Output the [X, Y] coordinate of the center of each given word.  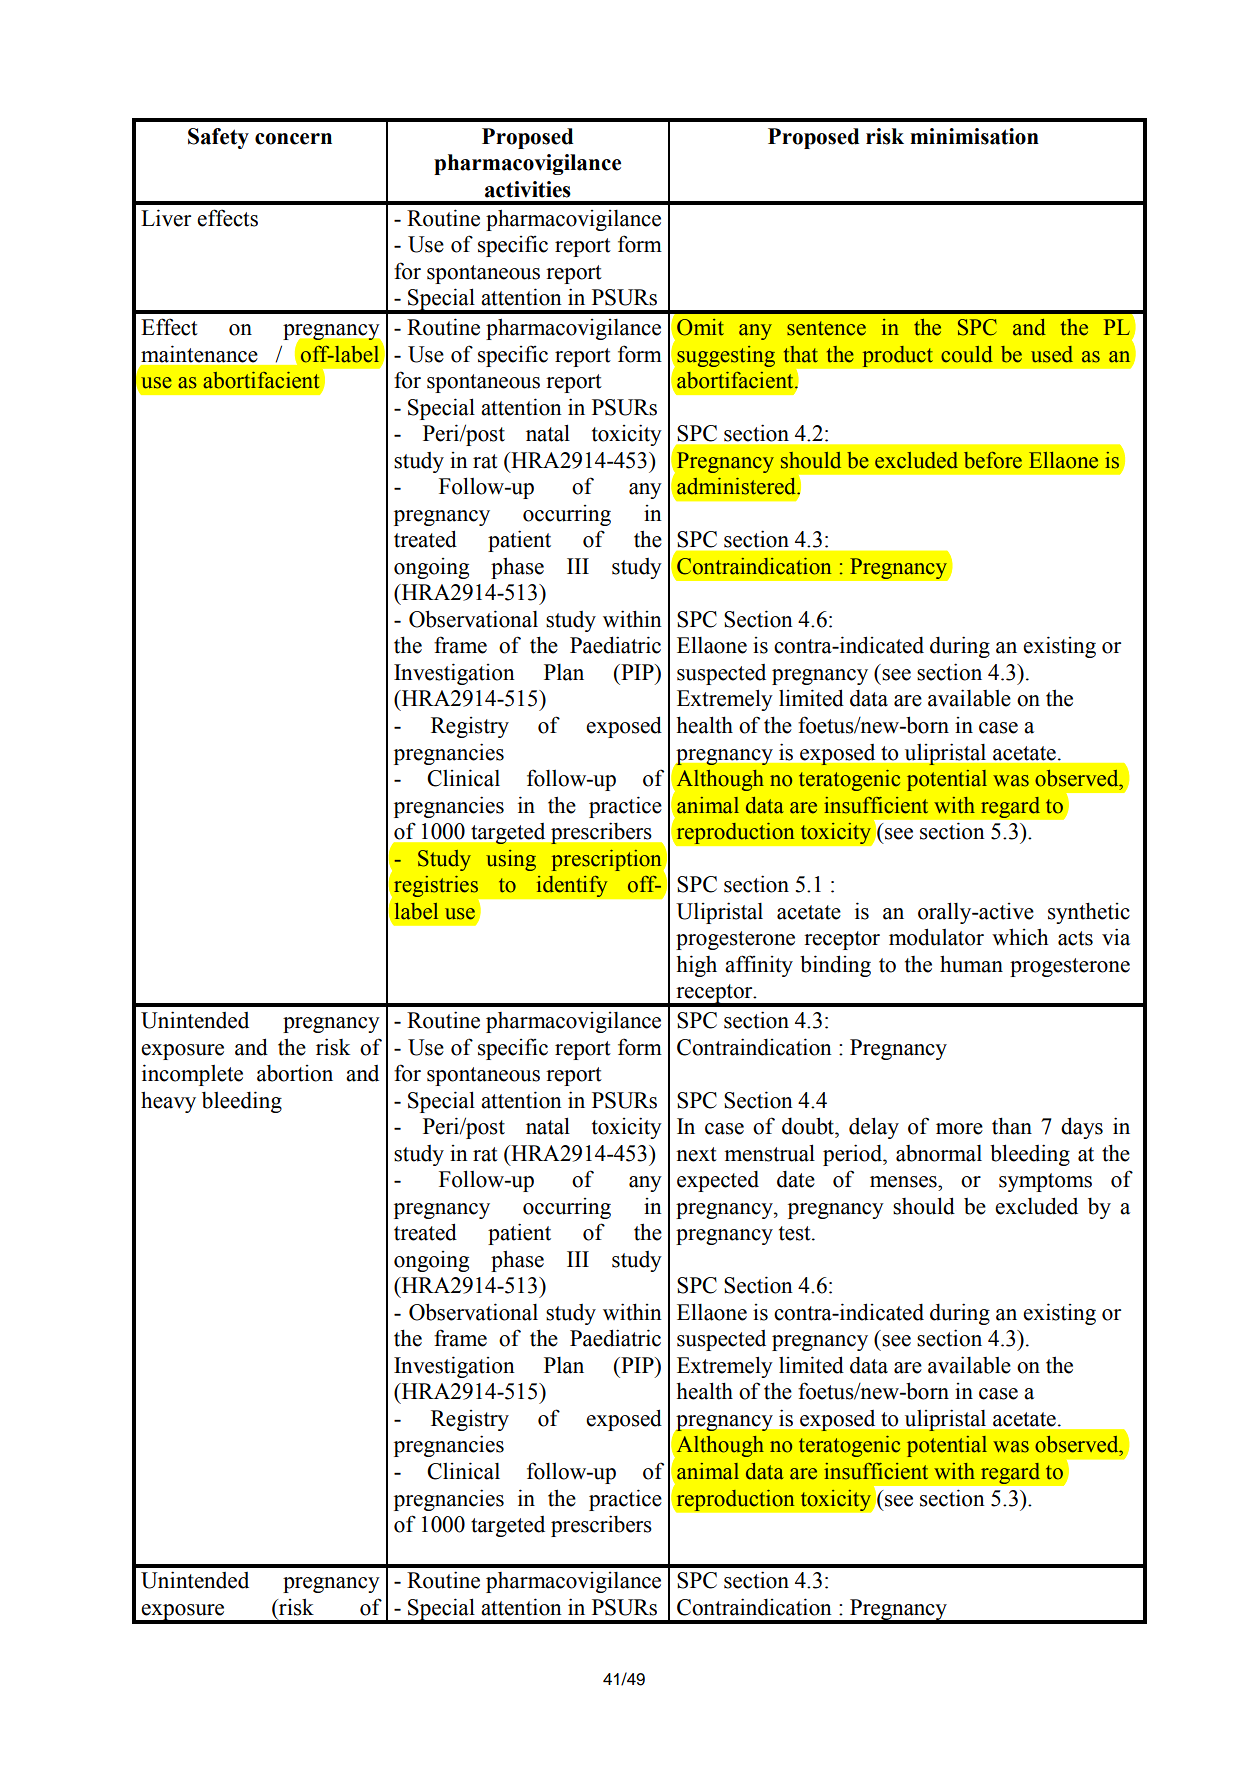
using [511, 860]
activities [528, 189]
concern [293, 139]
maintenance [199, 354]
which [1020, 937]
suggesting [726, 356]
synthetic [1089, 913]
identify [572, 886]
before [993, 460]
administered [737, 486]
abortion [295, 1073]
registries [437, 888]
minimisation [974, 136]
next [696, 1154]
